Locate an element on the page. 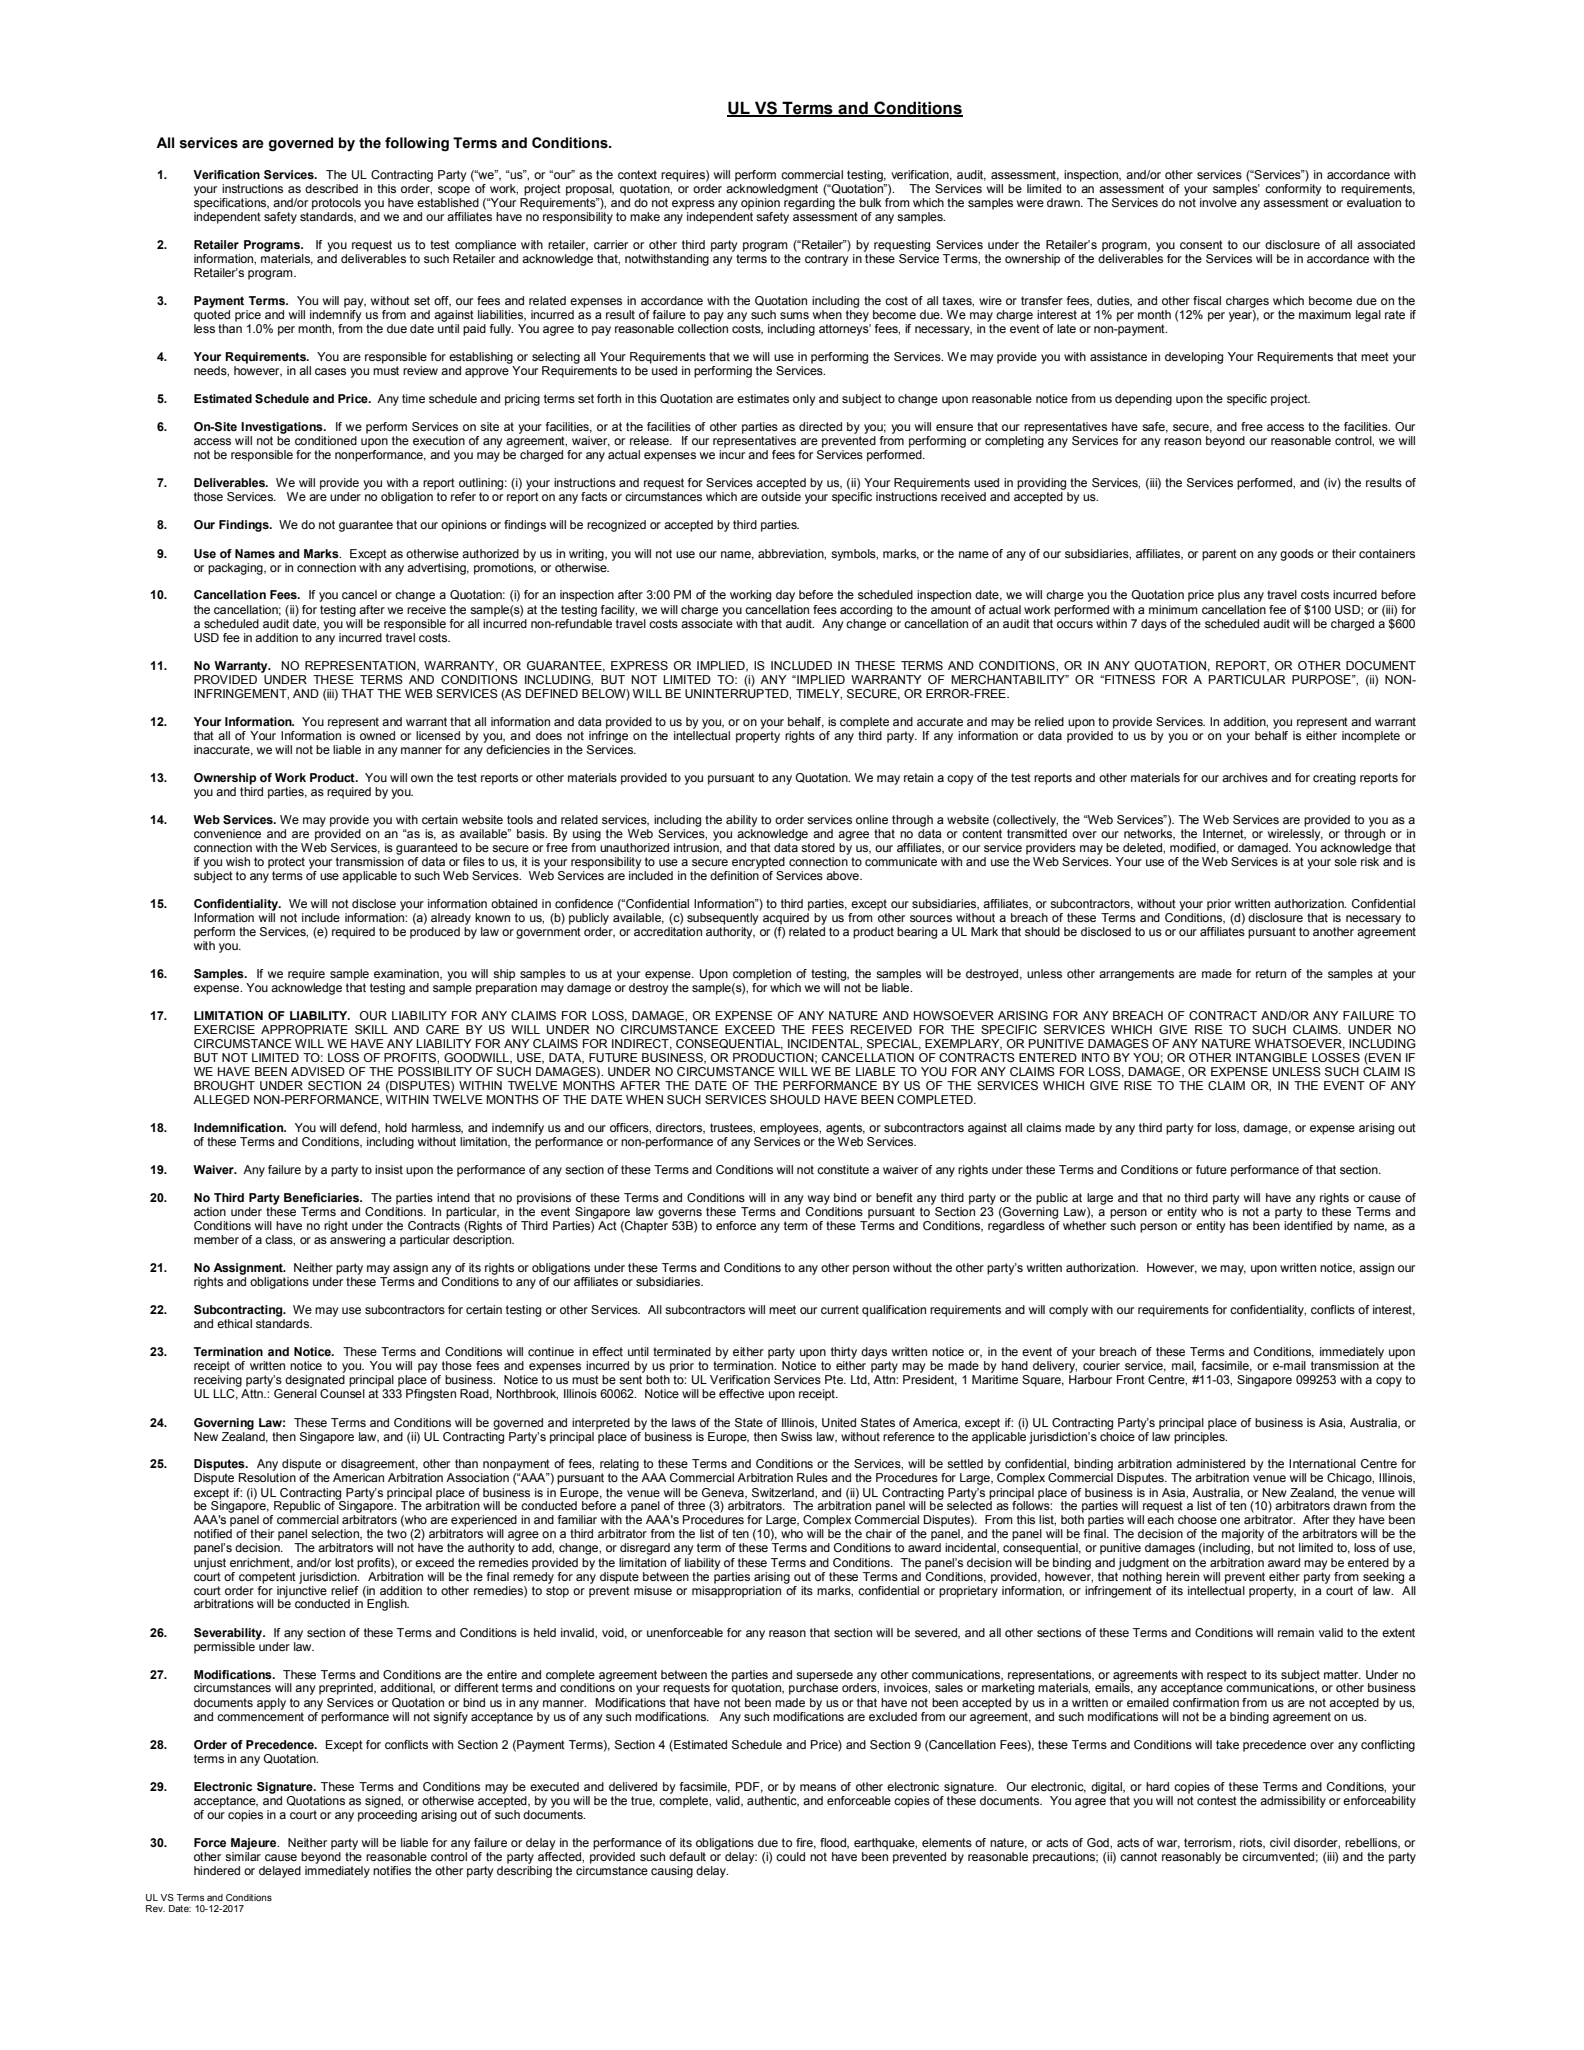 The image size is (1584, 2050). conformity is located at coordinates (1293, 190).
